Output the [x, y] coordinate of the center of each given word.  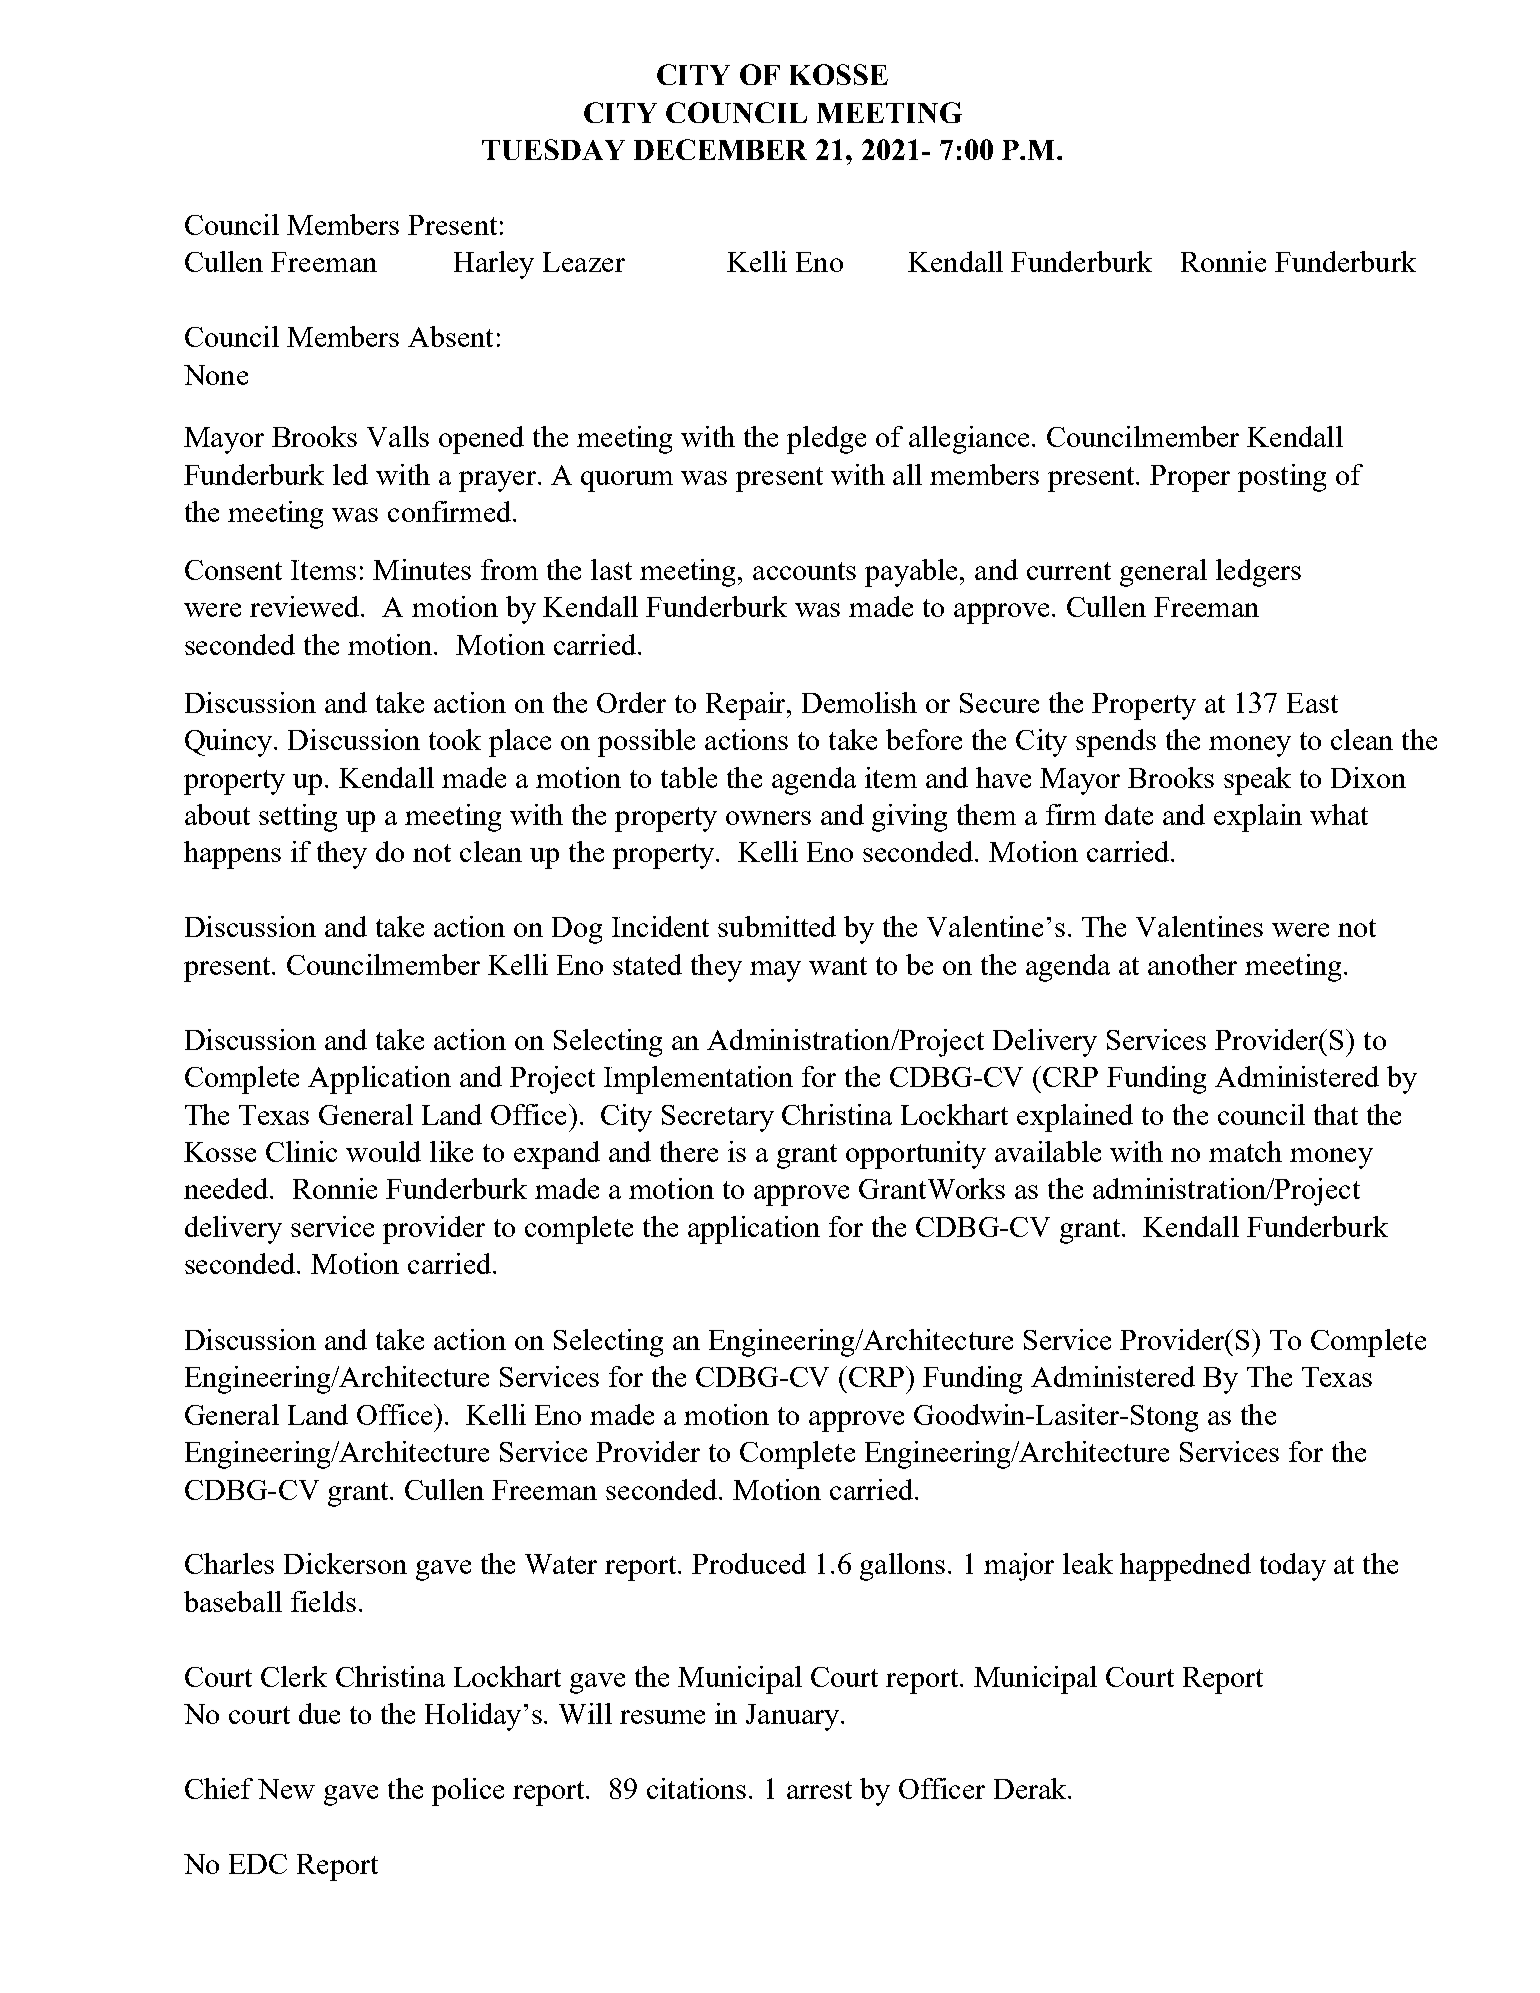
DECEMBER [720, 149]
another [1192, 964]
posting [1282, 478]
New [286, 1789]
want [838, 966]
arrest [819, 1790]
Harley [494, 265]
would [383, 1151]
